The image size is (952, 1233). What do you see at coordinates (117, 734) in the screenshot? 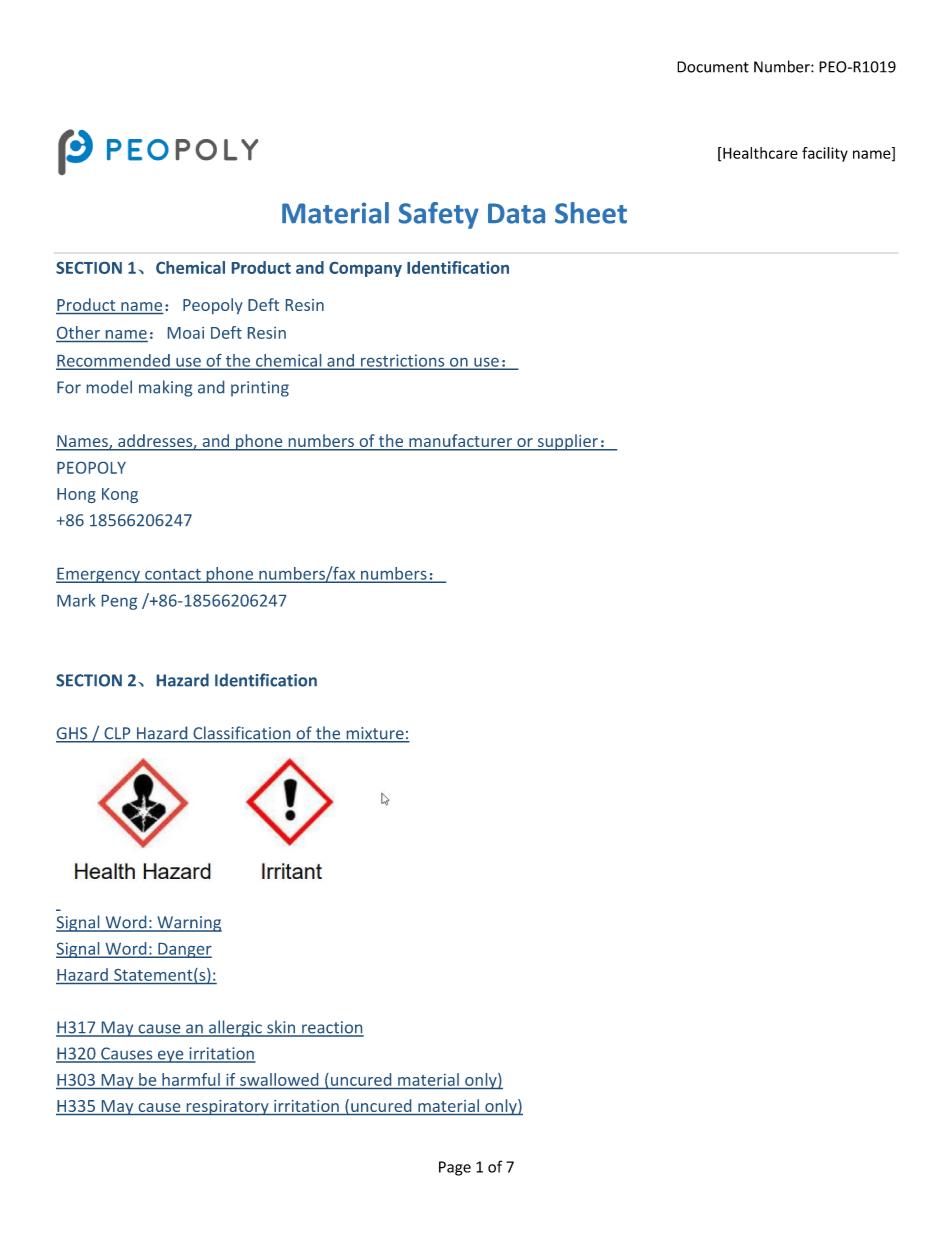
I see `CLP` at bounding box center [117, 734].
